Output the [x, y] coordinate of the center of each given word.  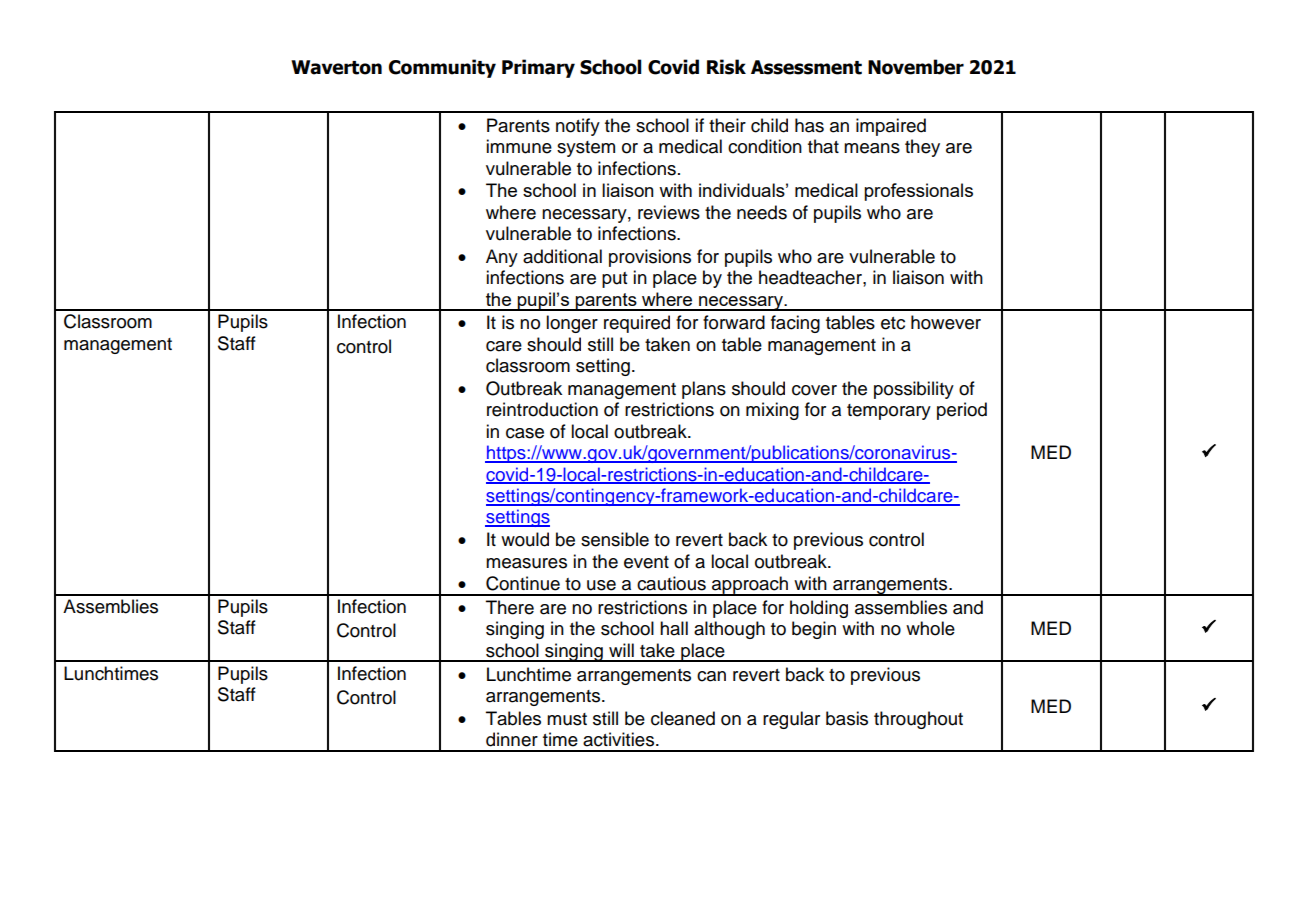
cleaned [683, 718]
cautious [671, 583]
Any [502, 258]
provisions [650, 258]
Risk [726, 67]
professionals [918, 192]
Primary [538, 68]
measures [526, 563]
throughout [918, 720]
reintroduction [542, 409]
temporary [889, 412]
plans [704, 390]
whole [930, 628]
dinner [512, 739]
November [916, 67]
